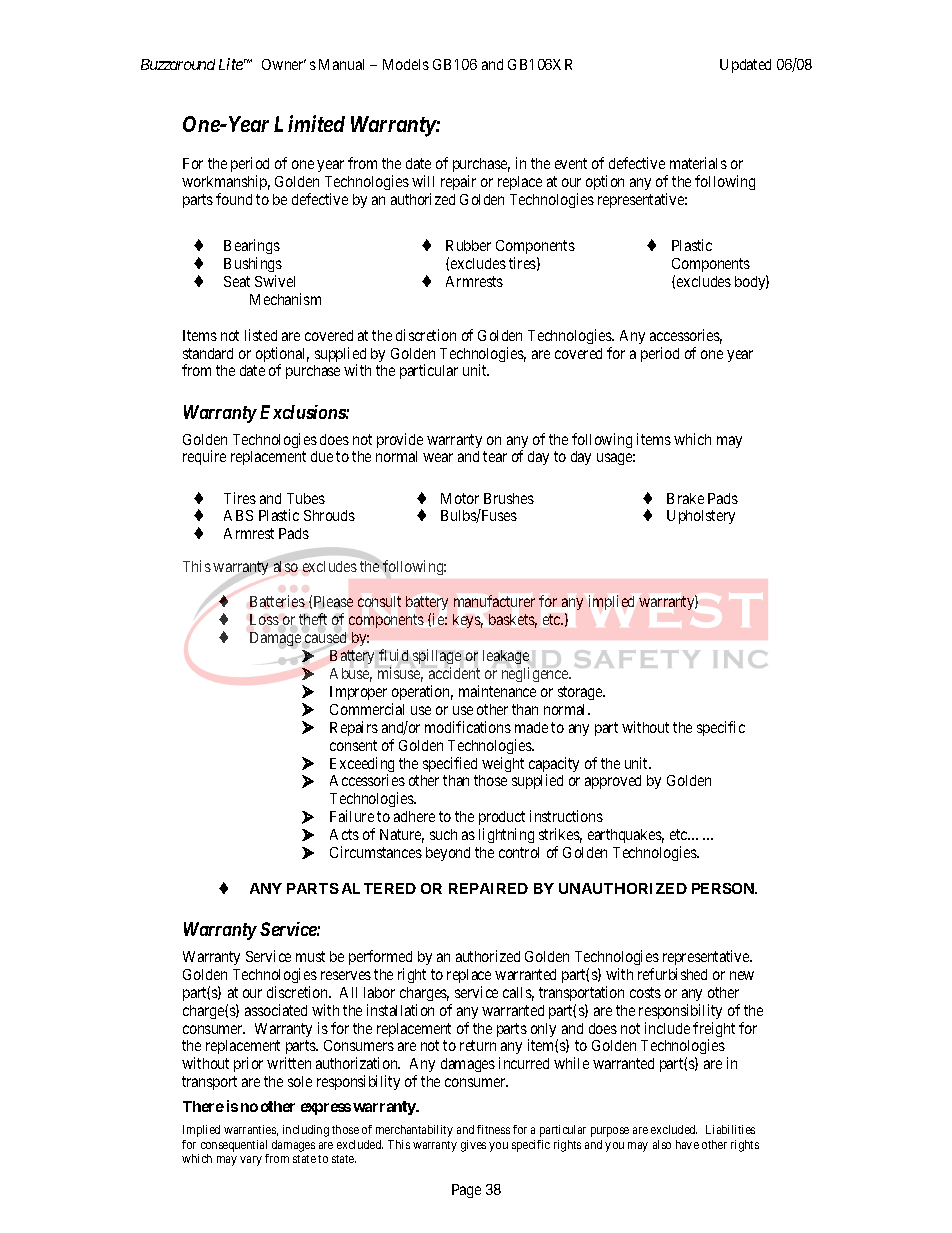 The width and height of the screenshot is (952, 1233). Describe the element at coordinates (506, 657) in the screenshot. I see `leakage` at that location.
